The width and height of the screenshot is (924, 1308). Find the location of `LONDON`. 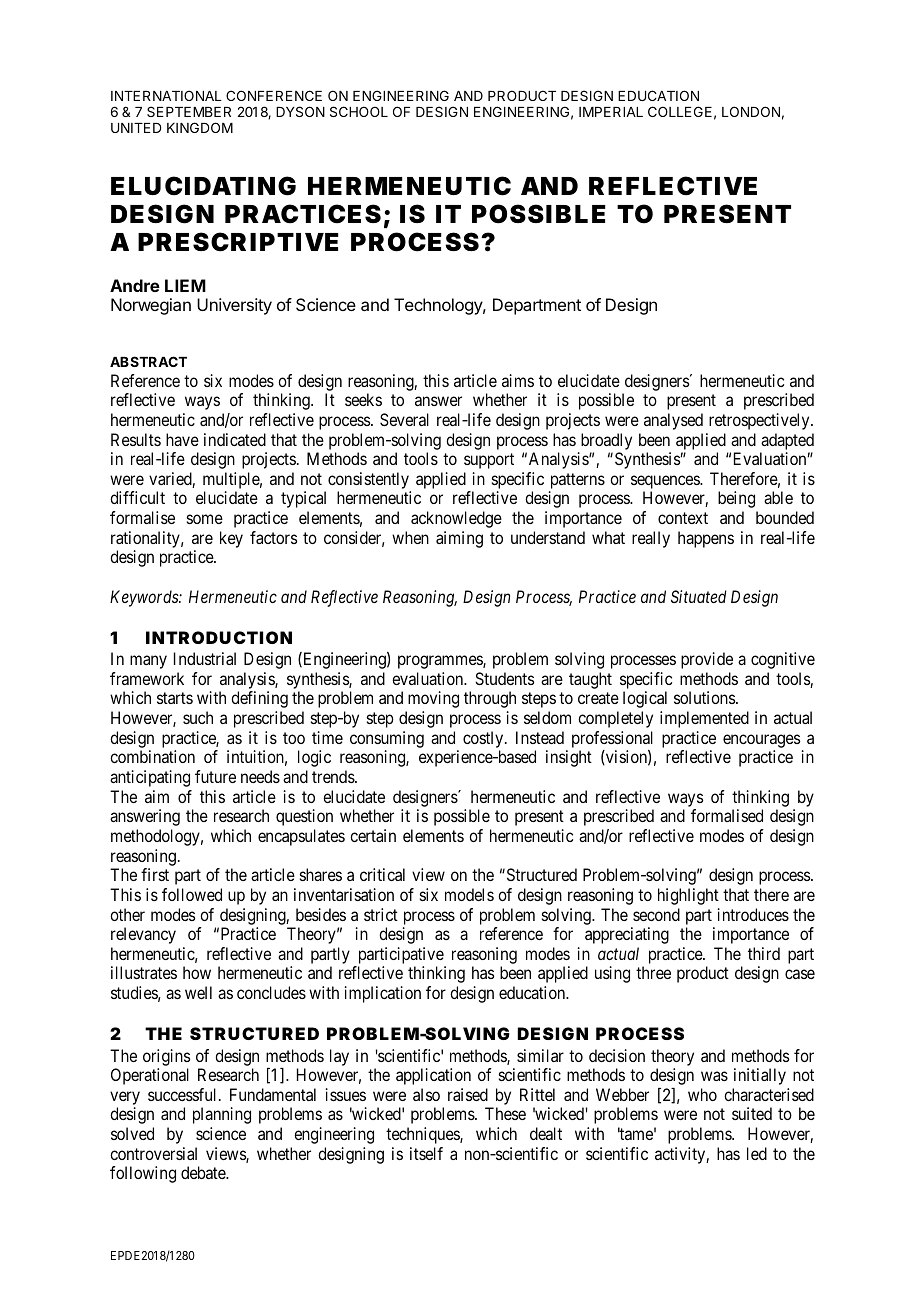

LONDON is located at coordinates (751, 111).
